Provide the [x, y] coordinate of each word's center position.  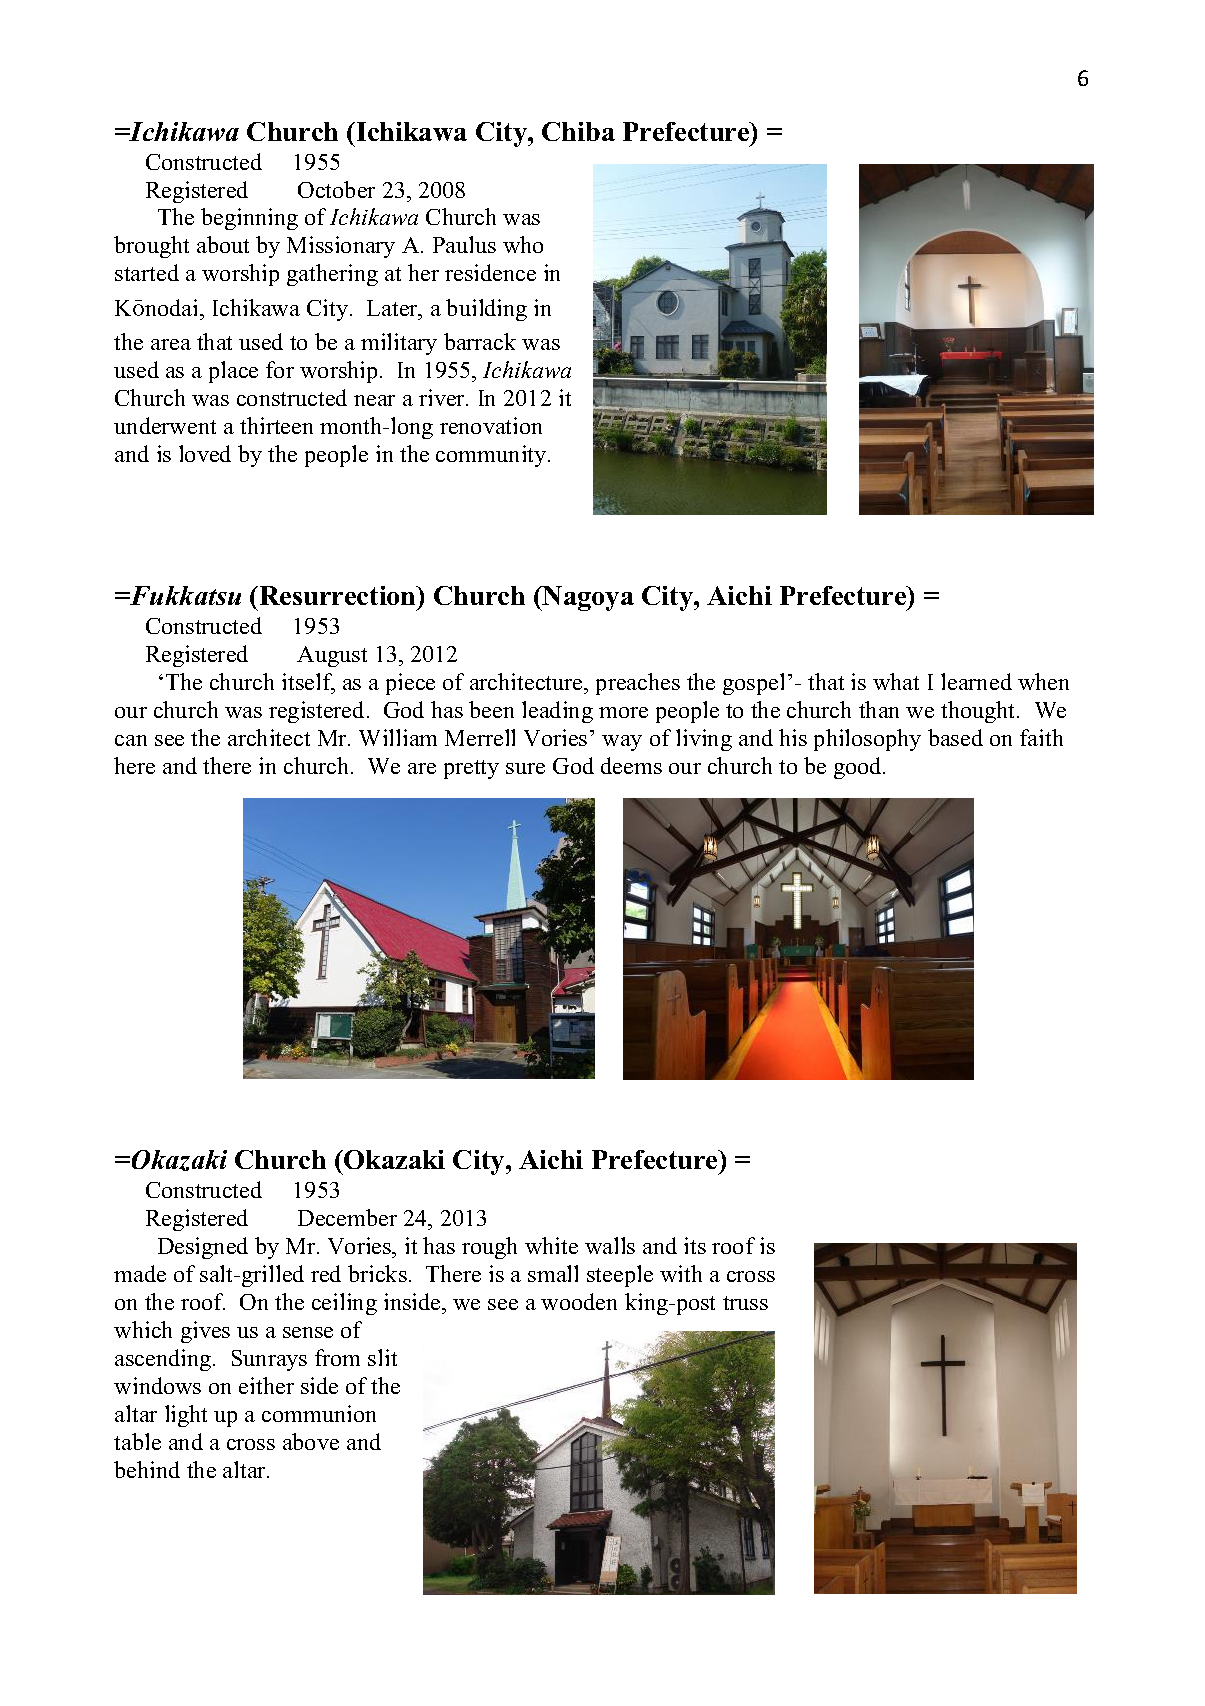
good [859, 768]
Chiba [578, 131]
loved [205, 453]
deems [631, 765]
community [492, 456]
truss [745, 1303]
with [681, 1273]
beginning [249, 219]
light [186, 1416]
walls [610, 1245]
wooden [579, 1301]
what [896, 681]
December [347, 1217]
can [131, 740]
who [523, 244]
